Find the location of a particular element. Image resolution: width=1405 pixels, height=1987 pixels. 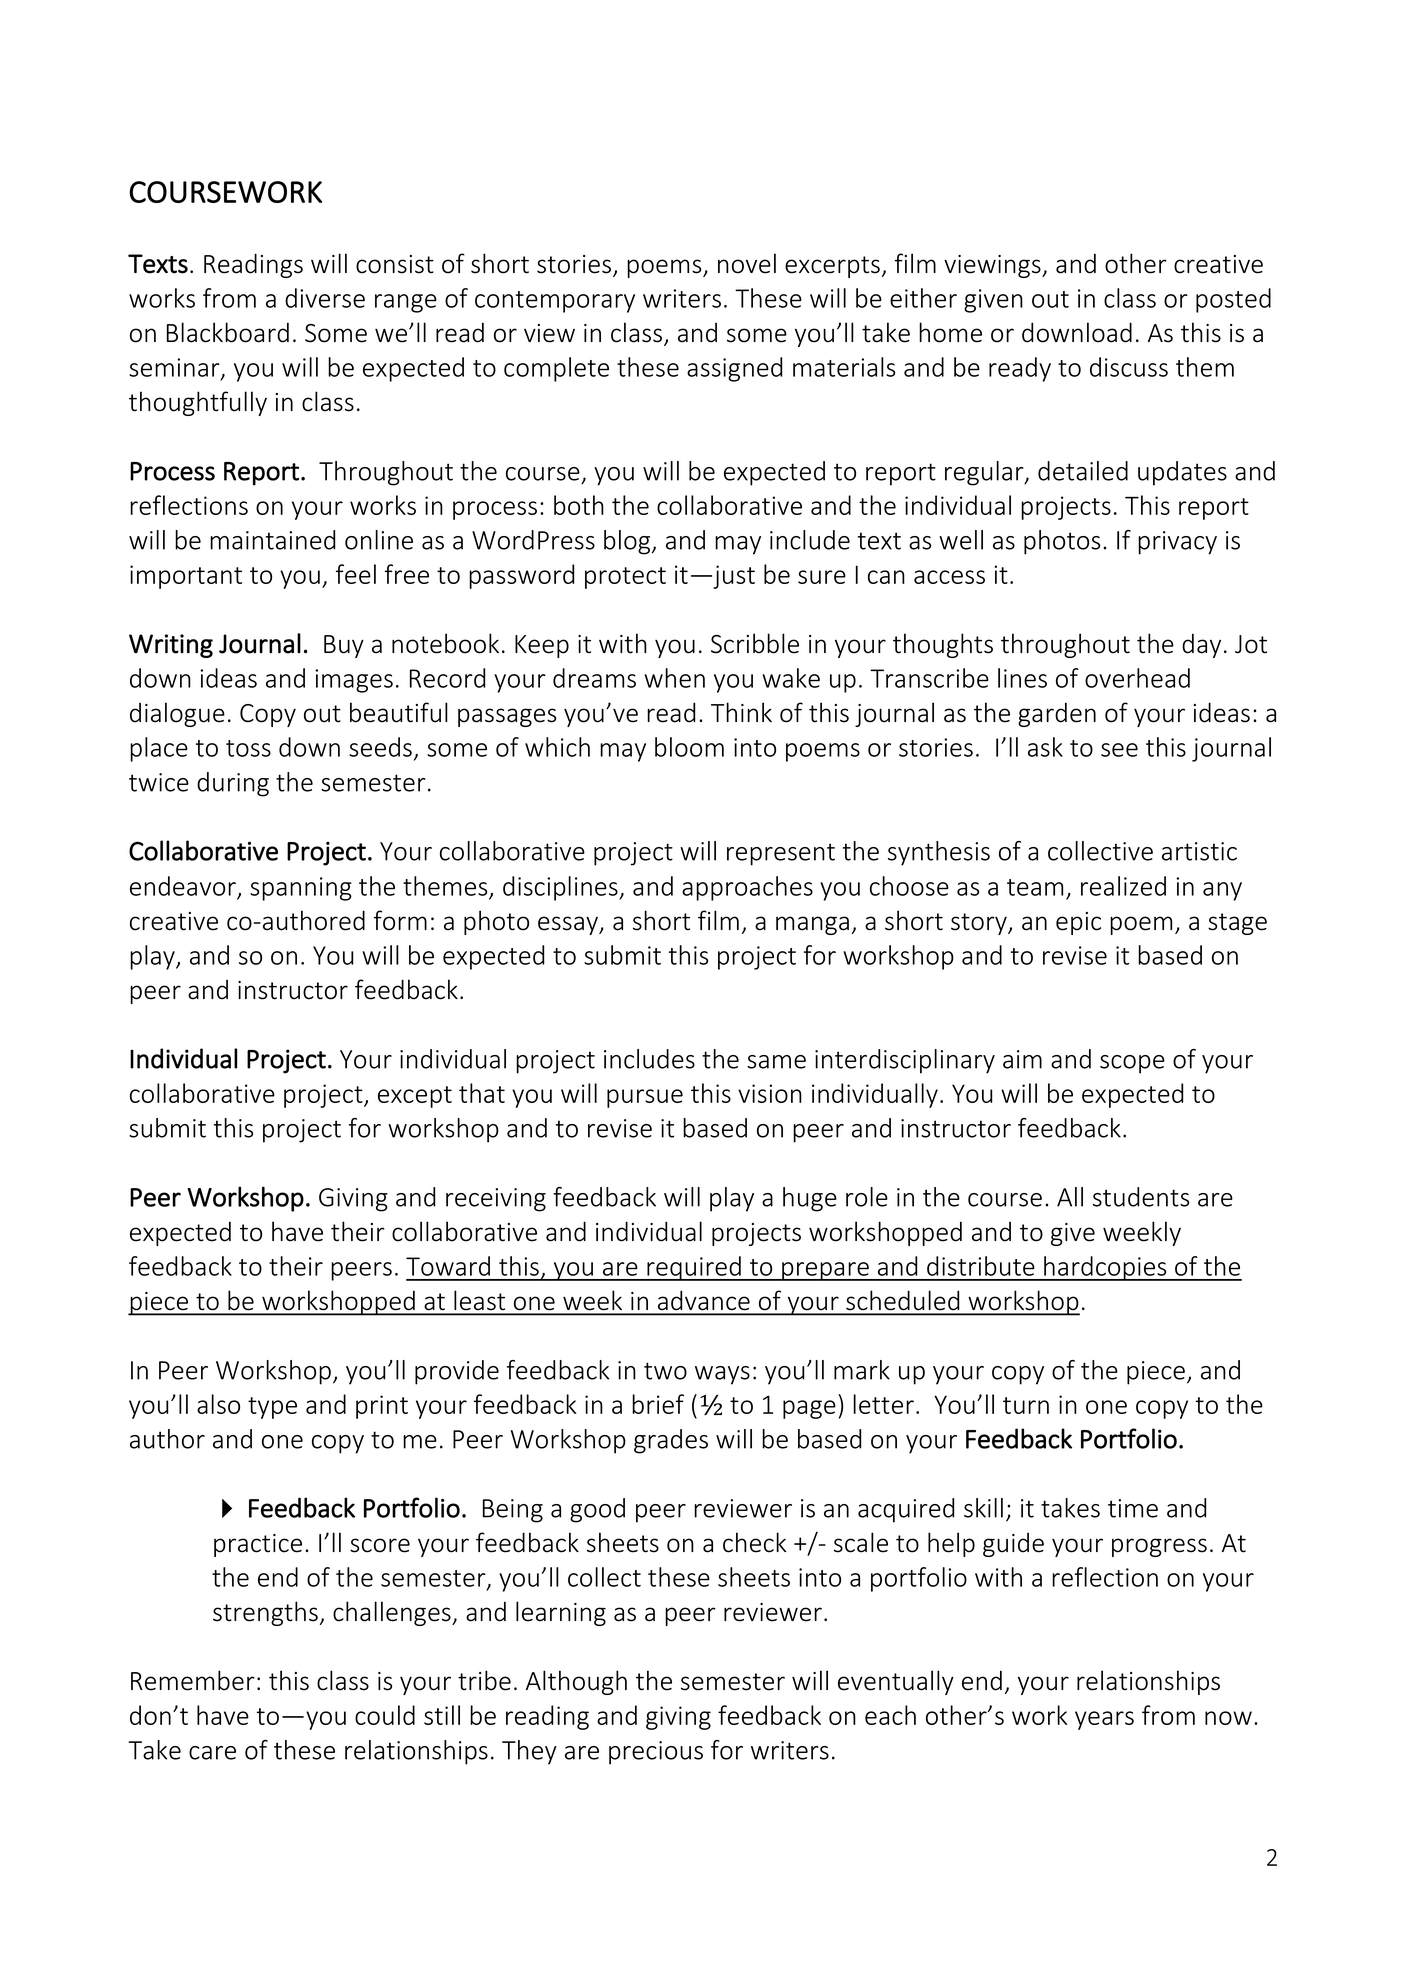

novel is located at coordinates (747, 263).
